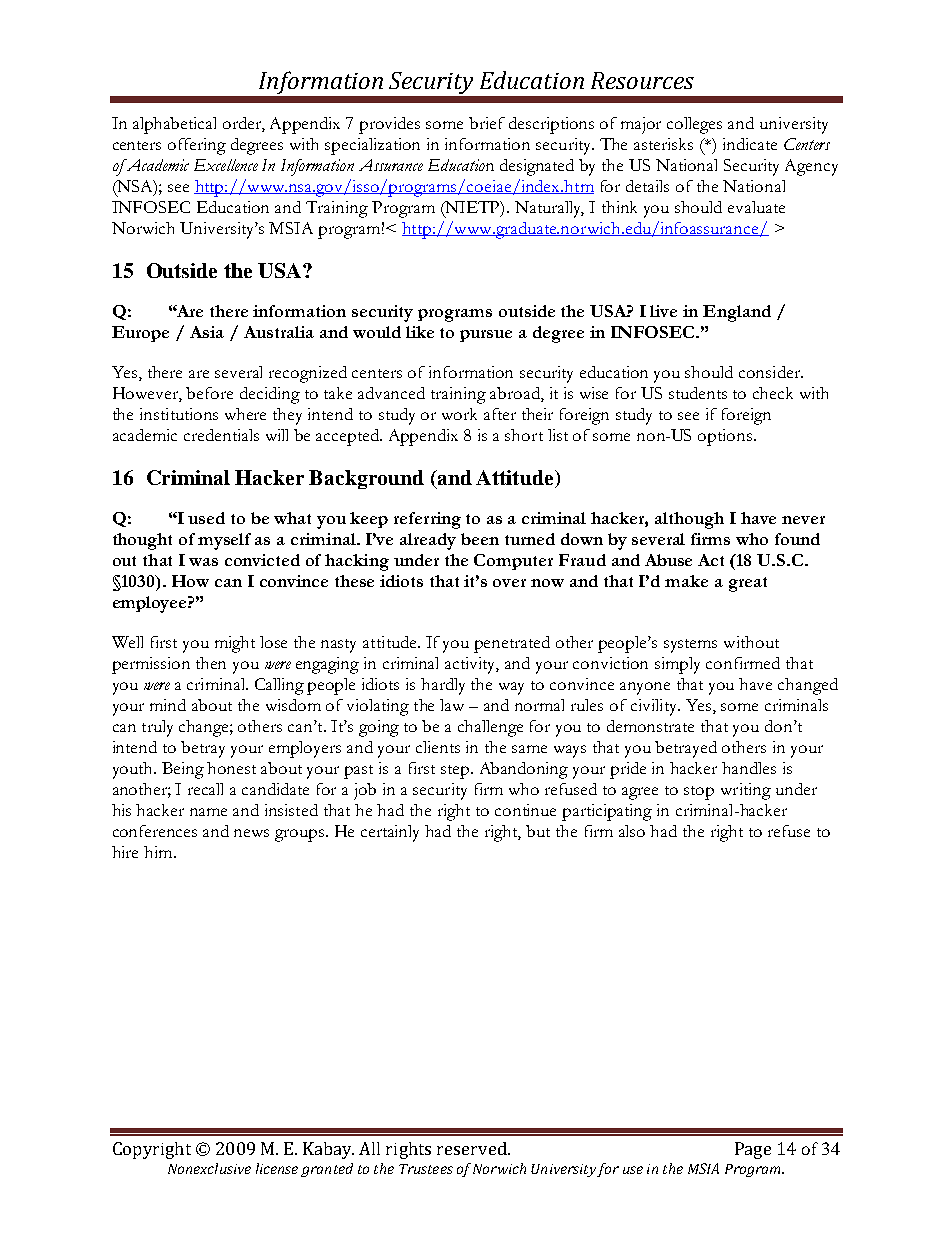 The height and width of the screenshot is (1233, 952). Describe the element at coordinates (746, 791) in the screenshot. I see `writing` at that location.
